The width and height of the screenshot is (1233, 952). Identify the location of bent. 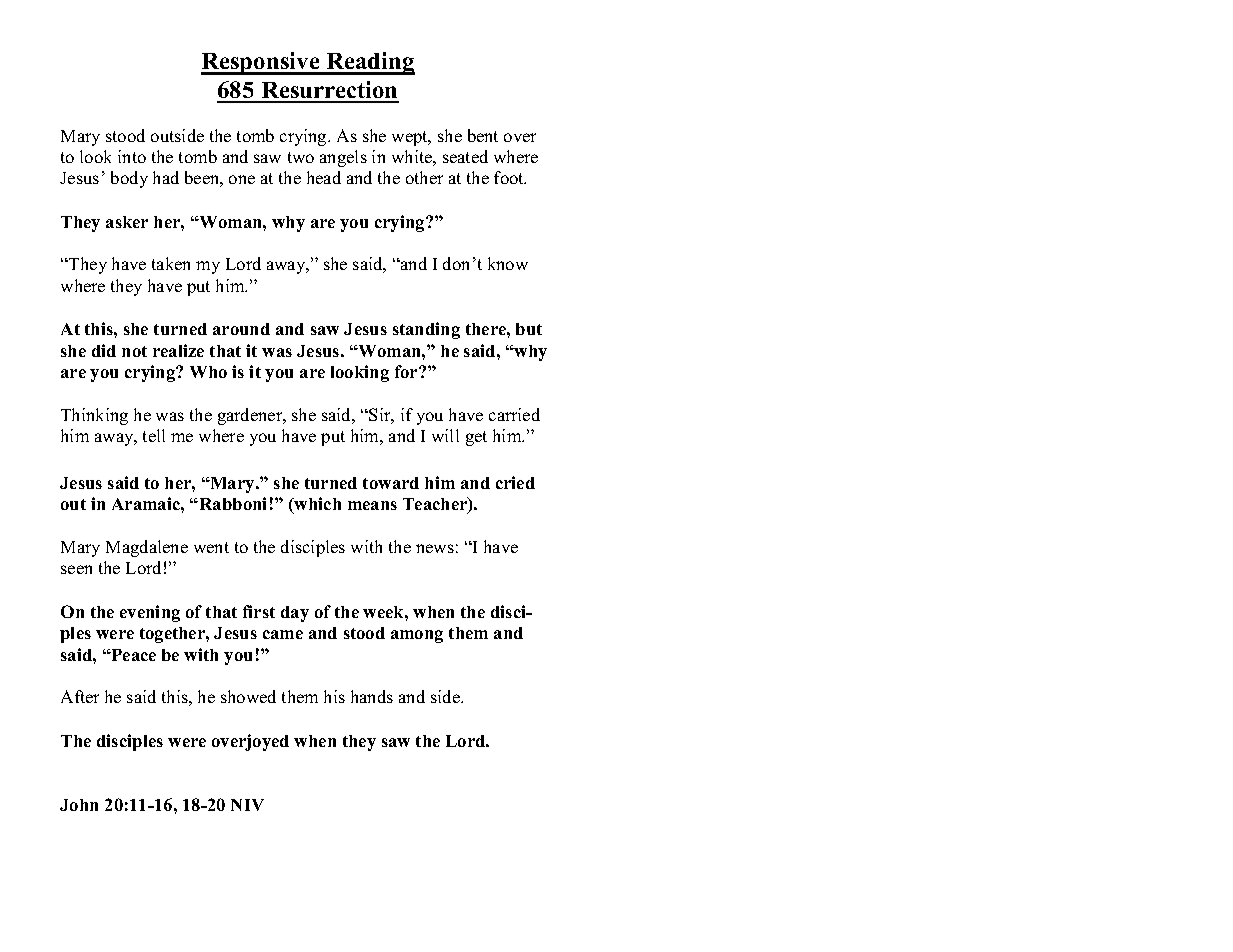
(483, 135).
